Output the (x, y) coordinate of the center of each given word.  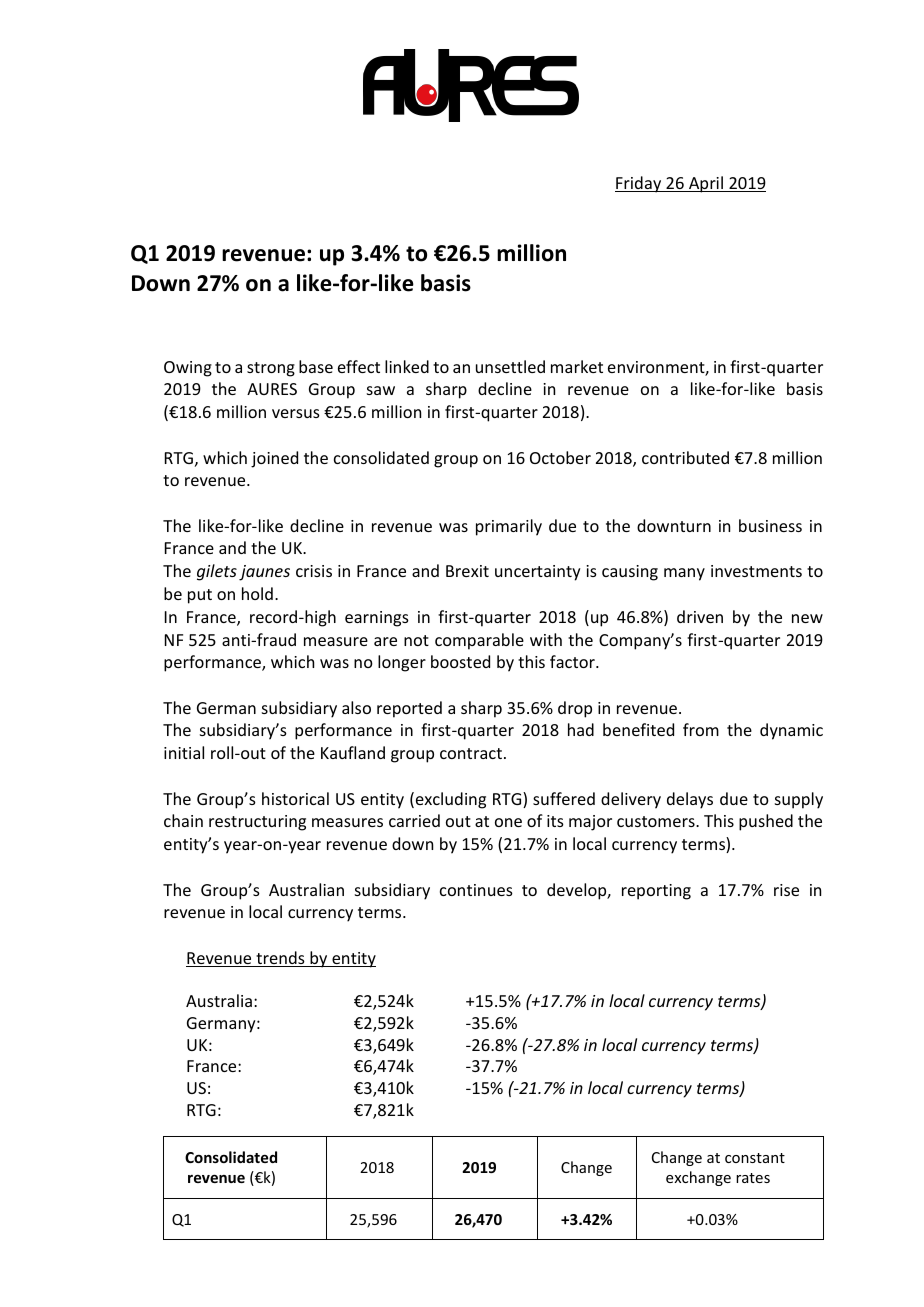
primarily (509, 527)
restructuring (257, 823)
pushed (766, 822)
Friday (639, 184)
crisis (314, 571)
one (508, 822)
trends (280, 959)
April (706, 184)
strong (271, 369)
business (770, 525)
